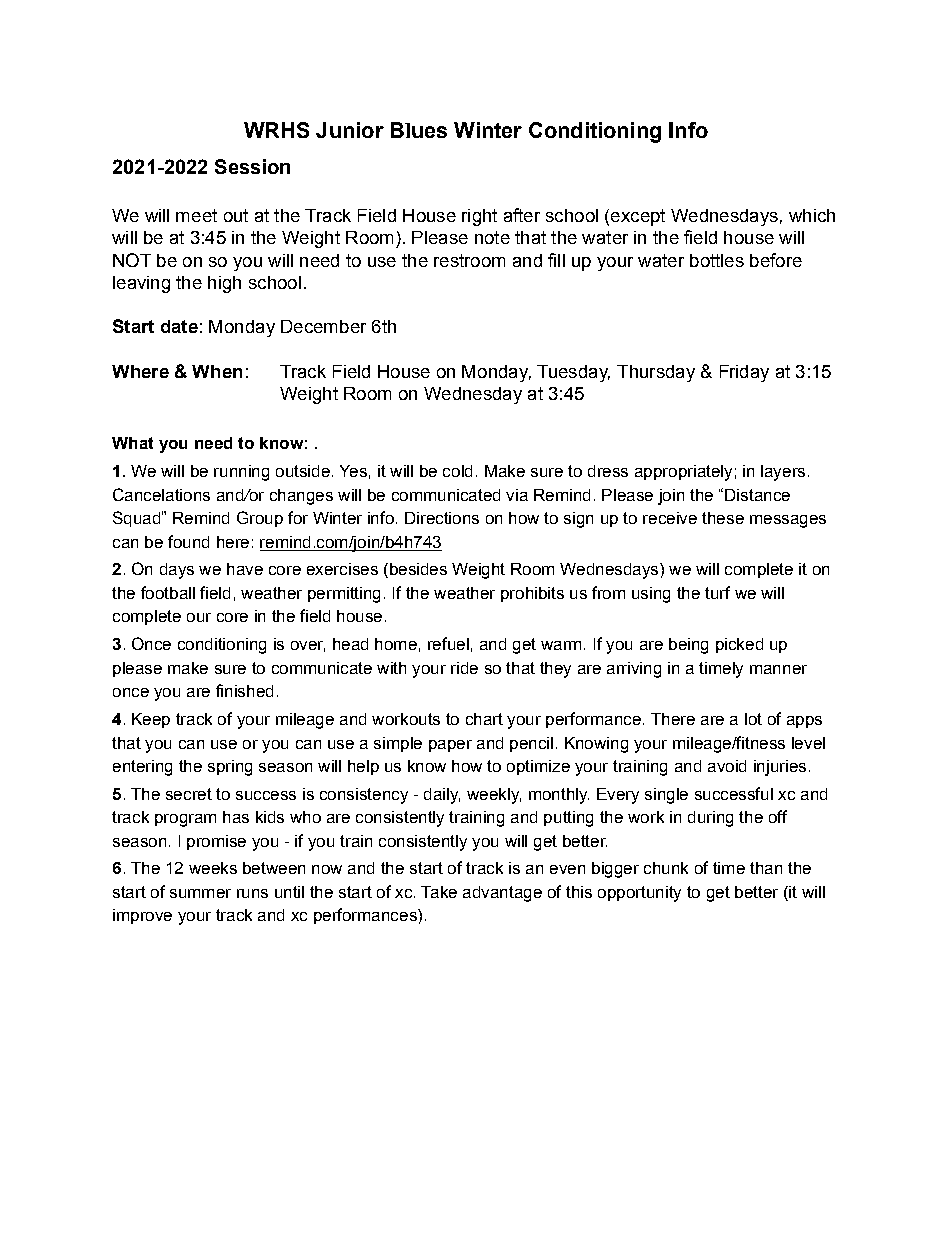 The image size is (952, 1233). What do you see at coordinates (200, 893) in the document?
I see `summer` at bounding box center [200, 893].
